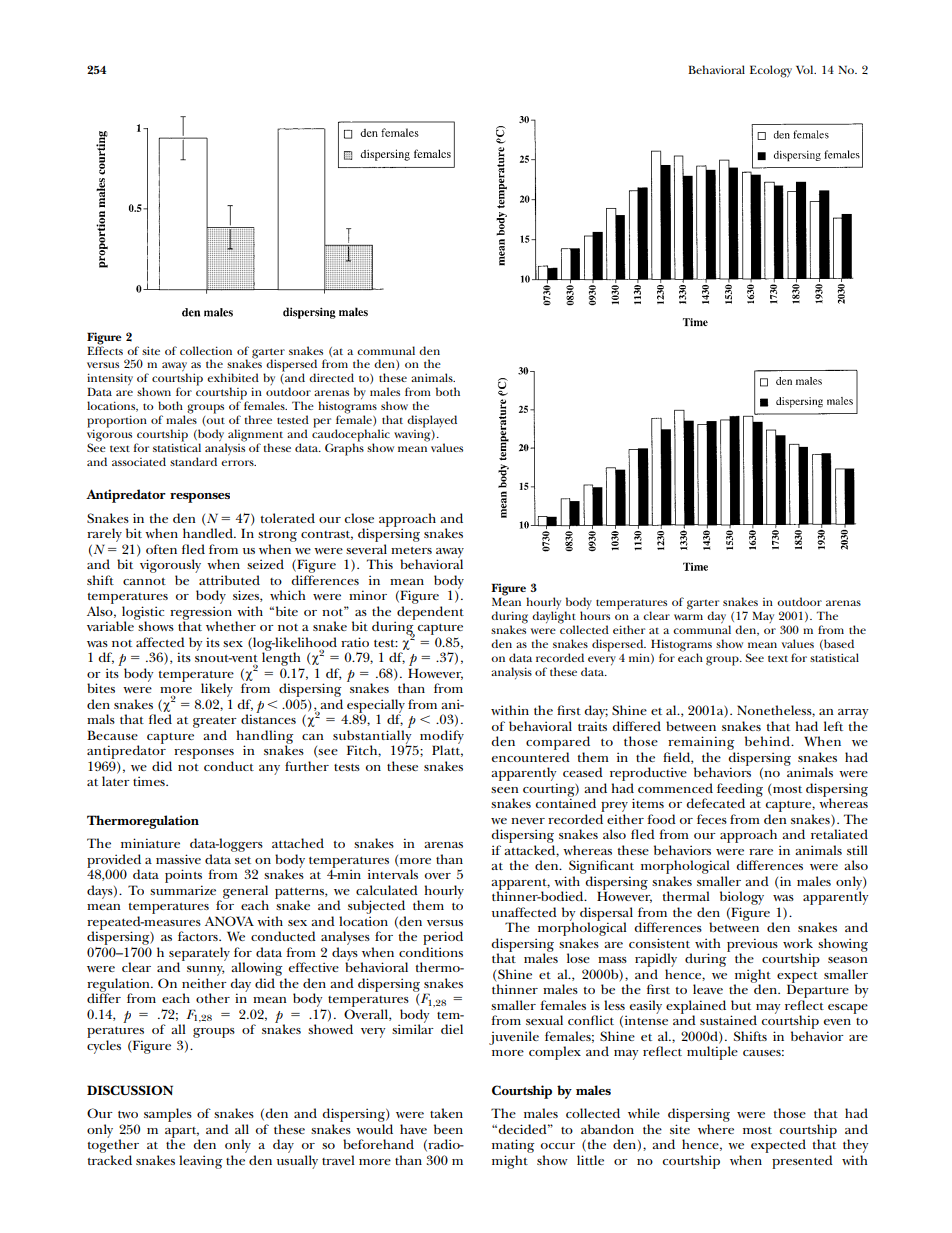  Describe the element at coordinates (206, 350) in the screenshot. I see `collection` at that location.
